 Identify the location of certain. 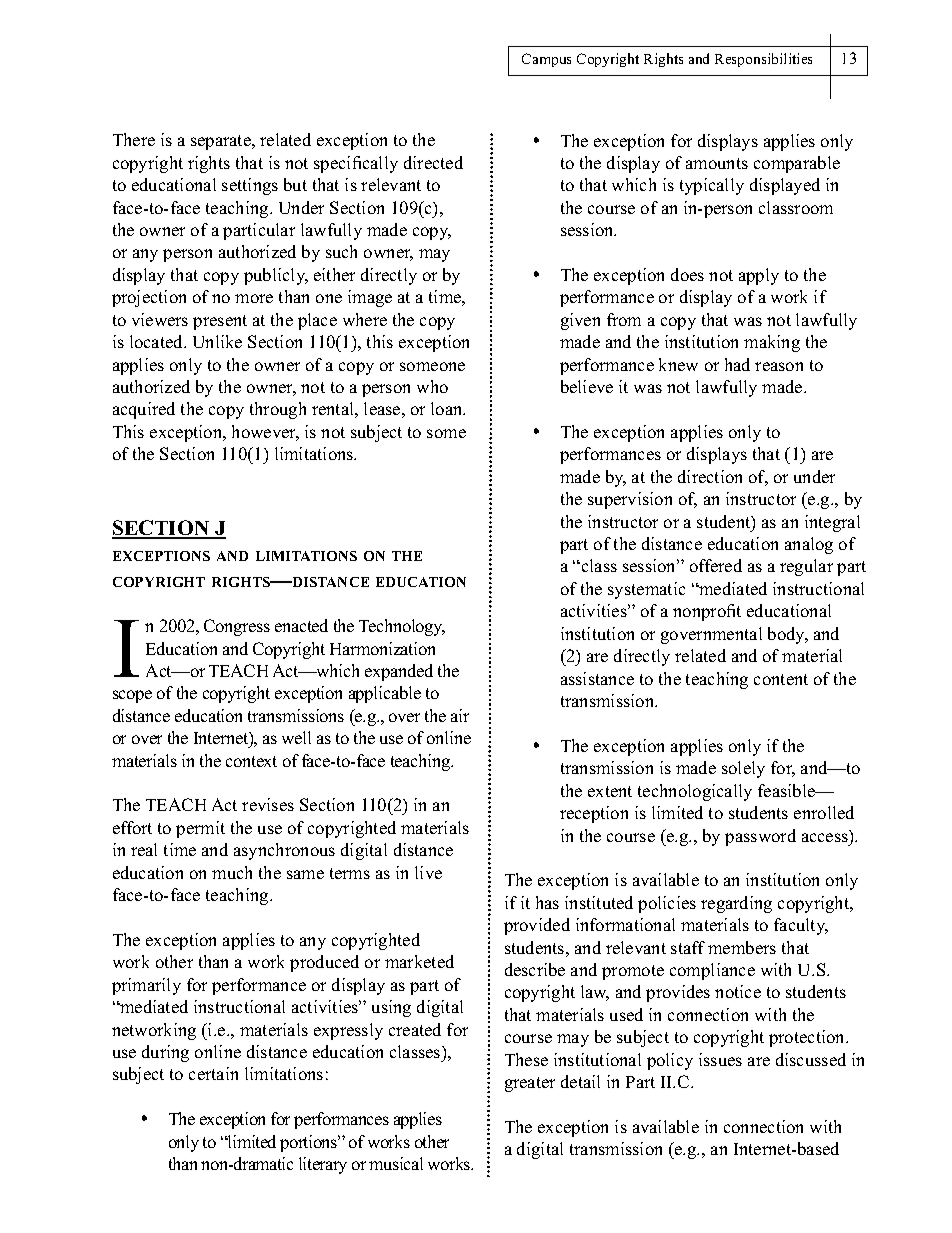
(213, 1073).
